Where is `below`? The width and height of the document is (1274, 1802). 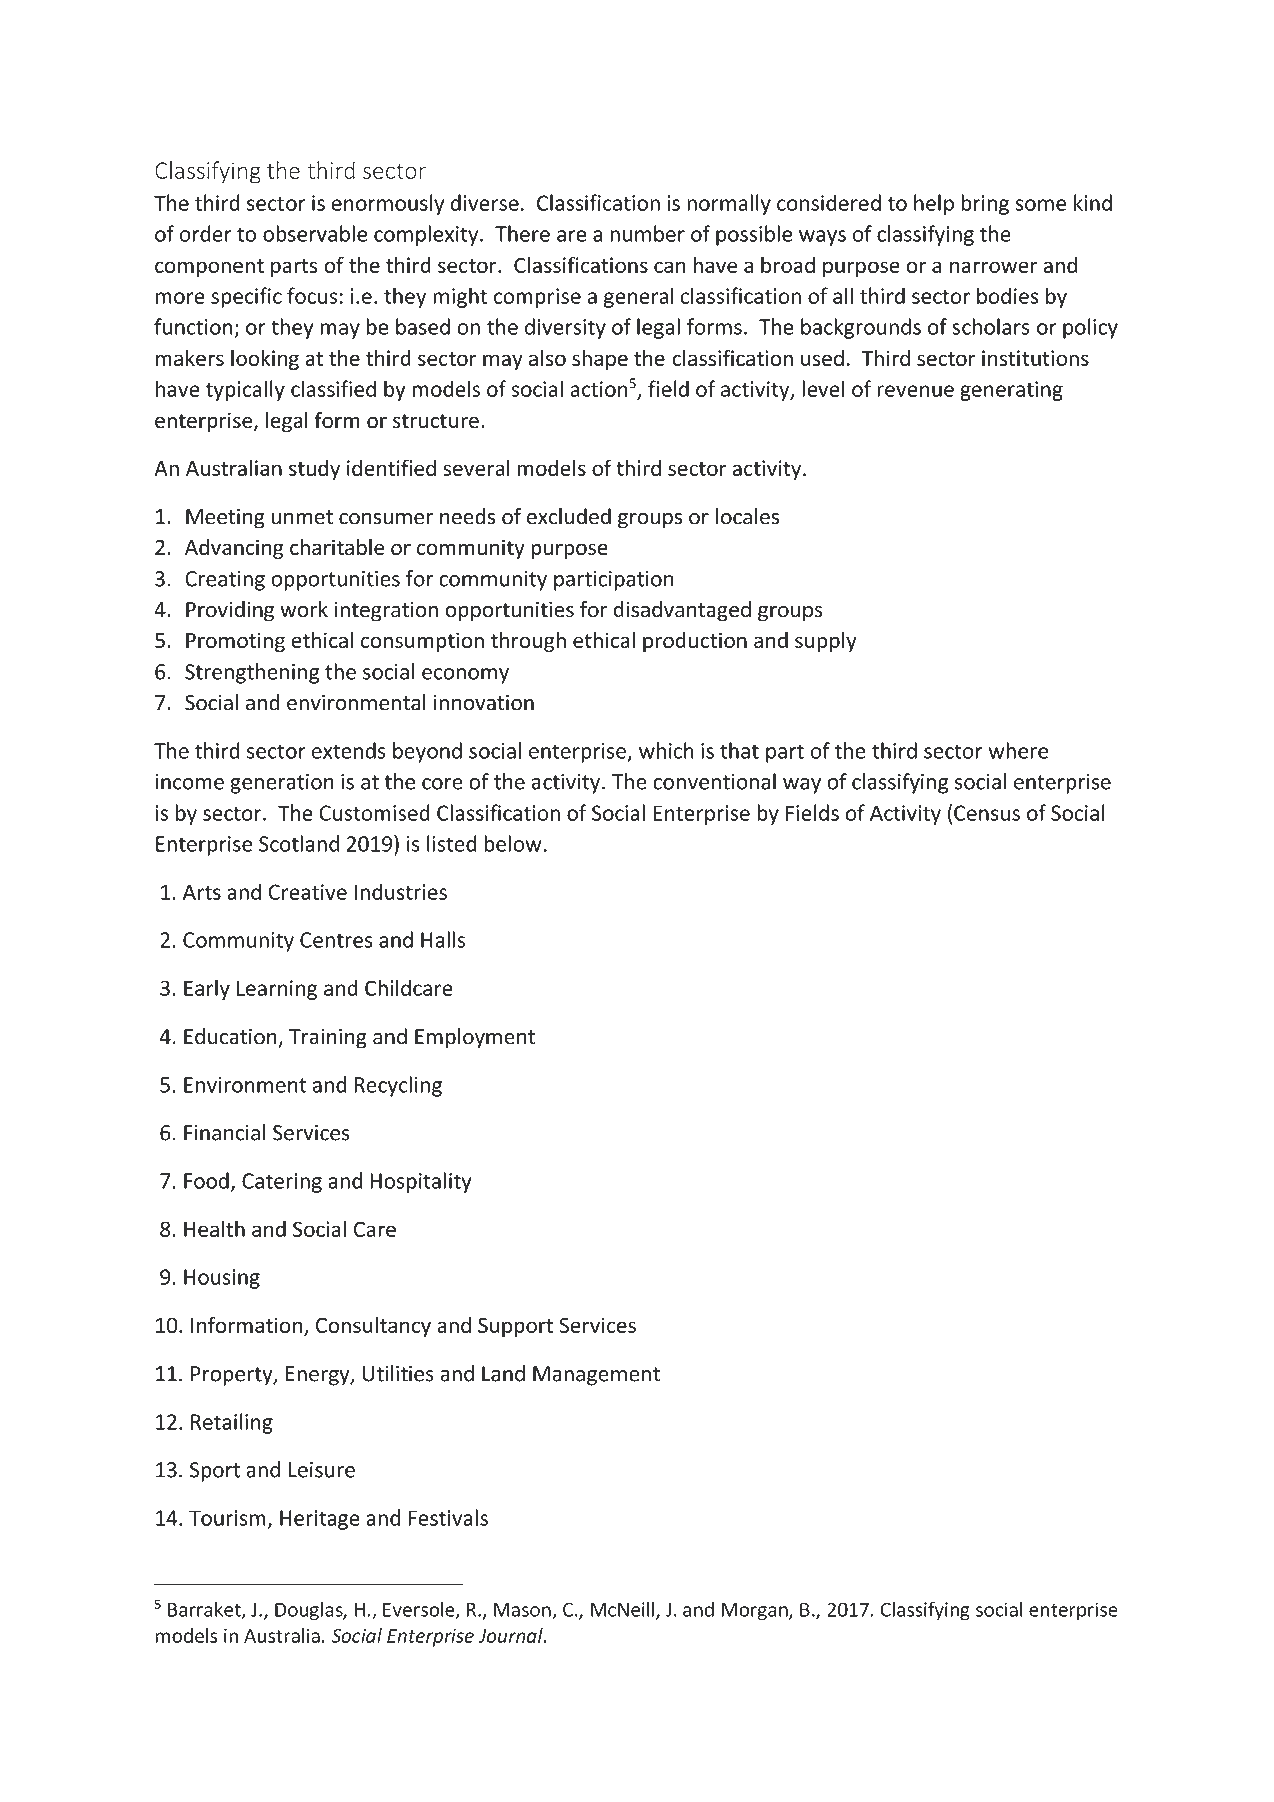 below is located at coordinates (513, 843).
